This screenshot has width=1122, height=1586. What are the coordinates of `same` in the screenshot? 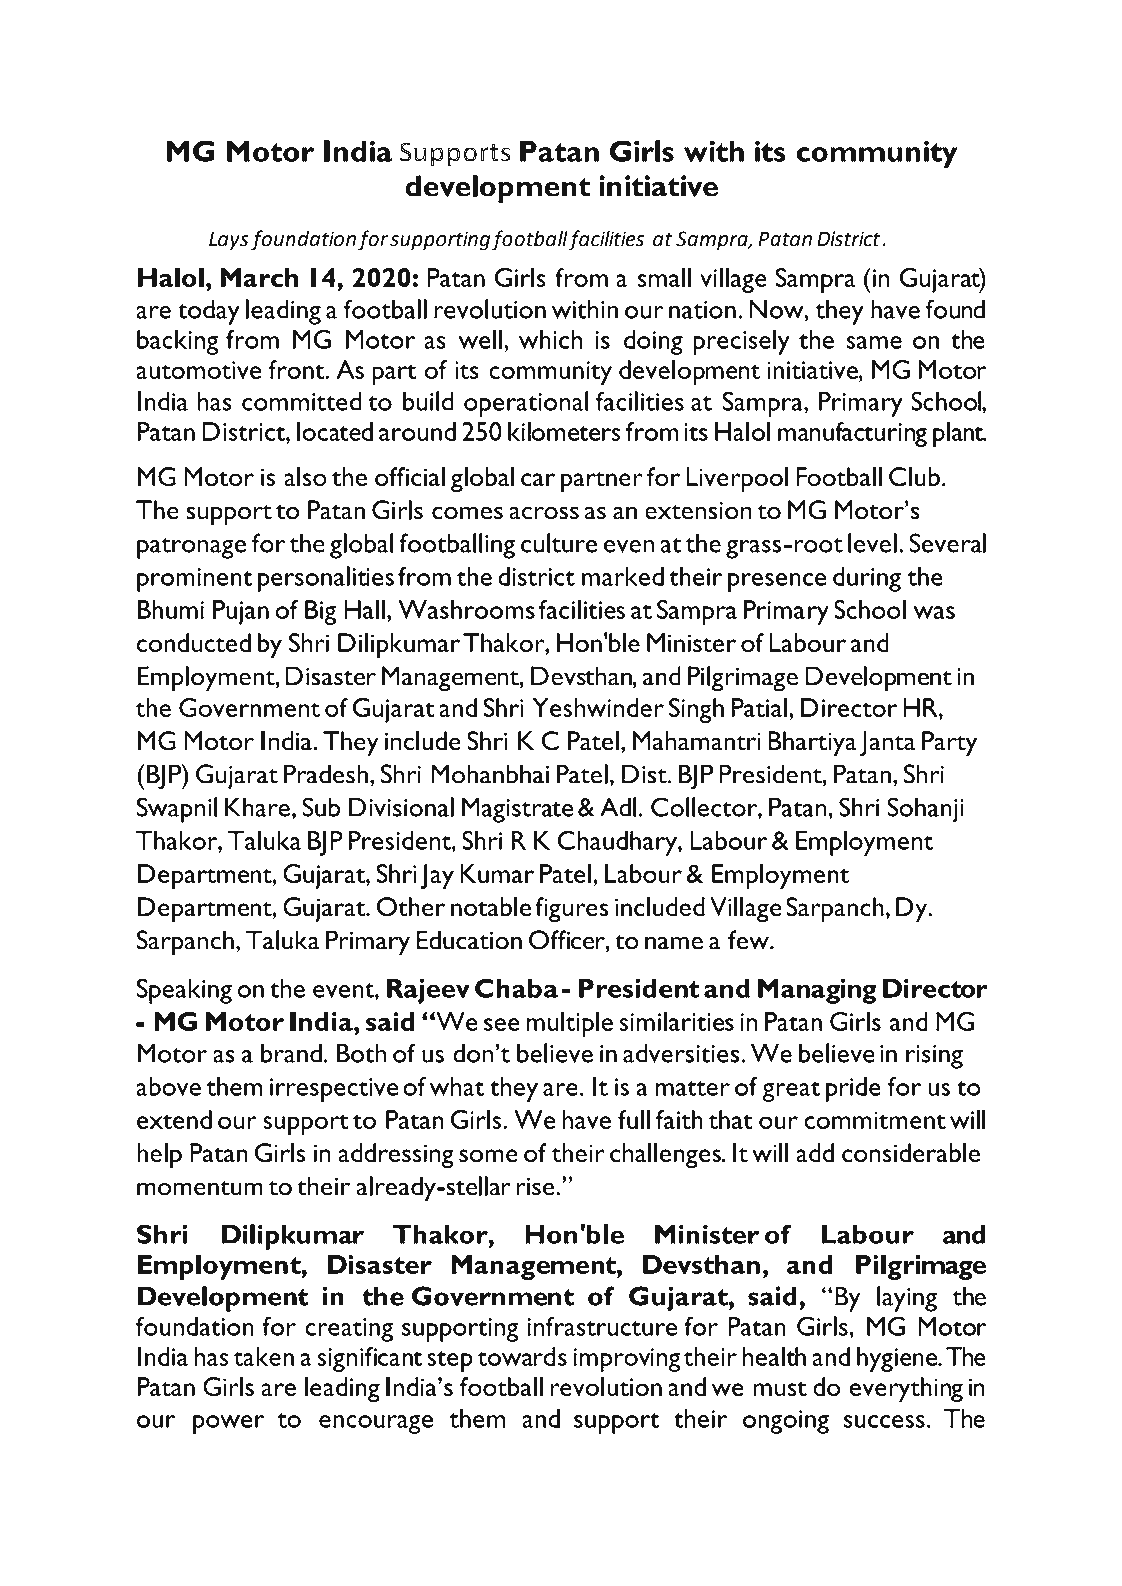 It's located at (874, 342).
